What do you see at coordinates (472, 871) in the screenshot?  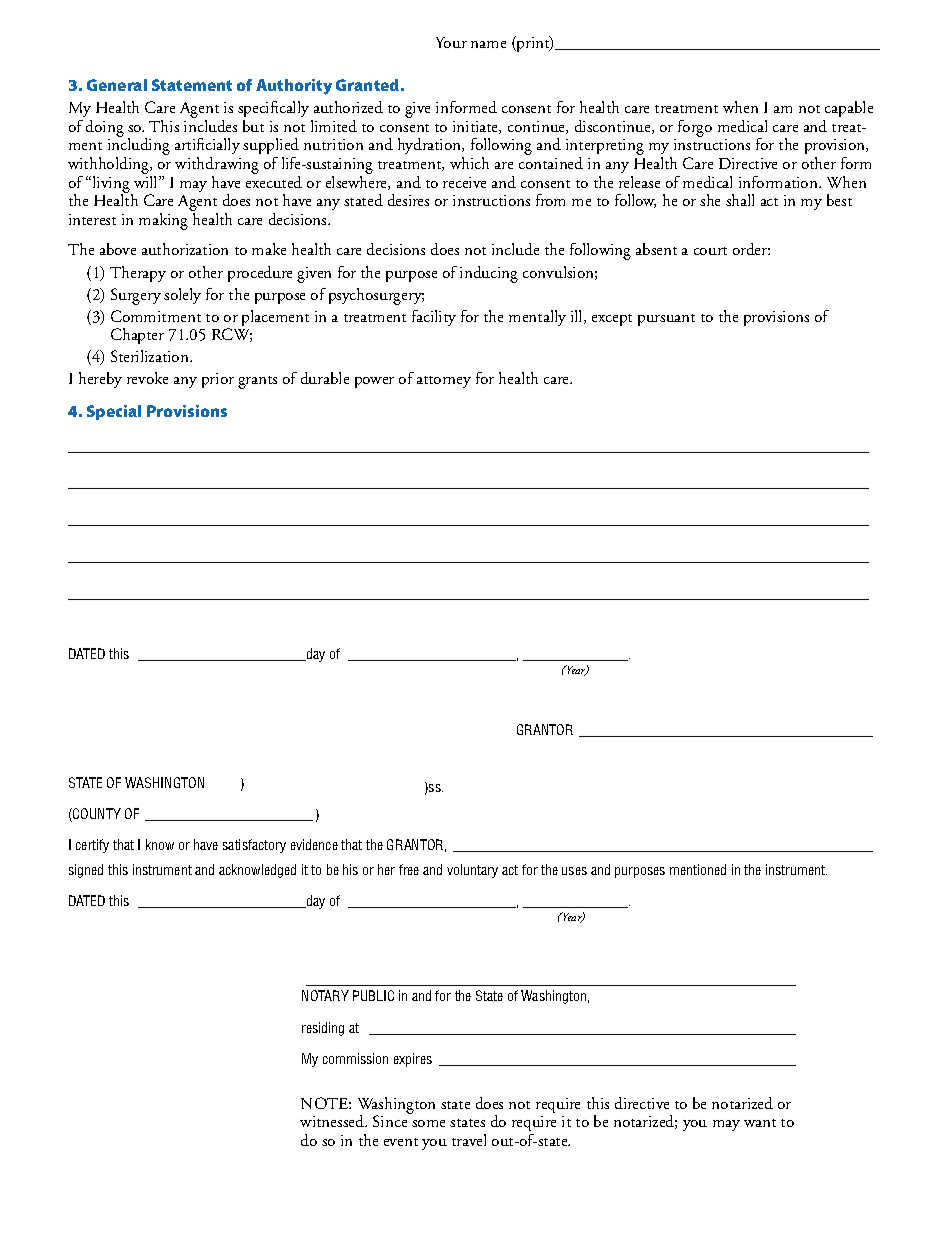 I see `voluntary` at bounding box center [472, 871].
